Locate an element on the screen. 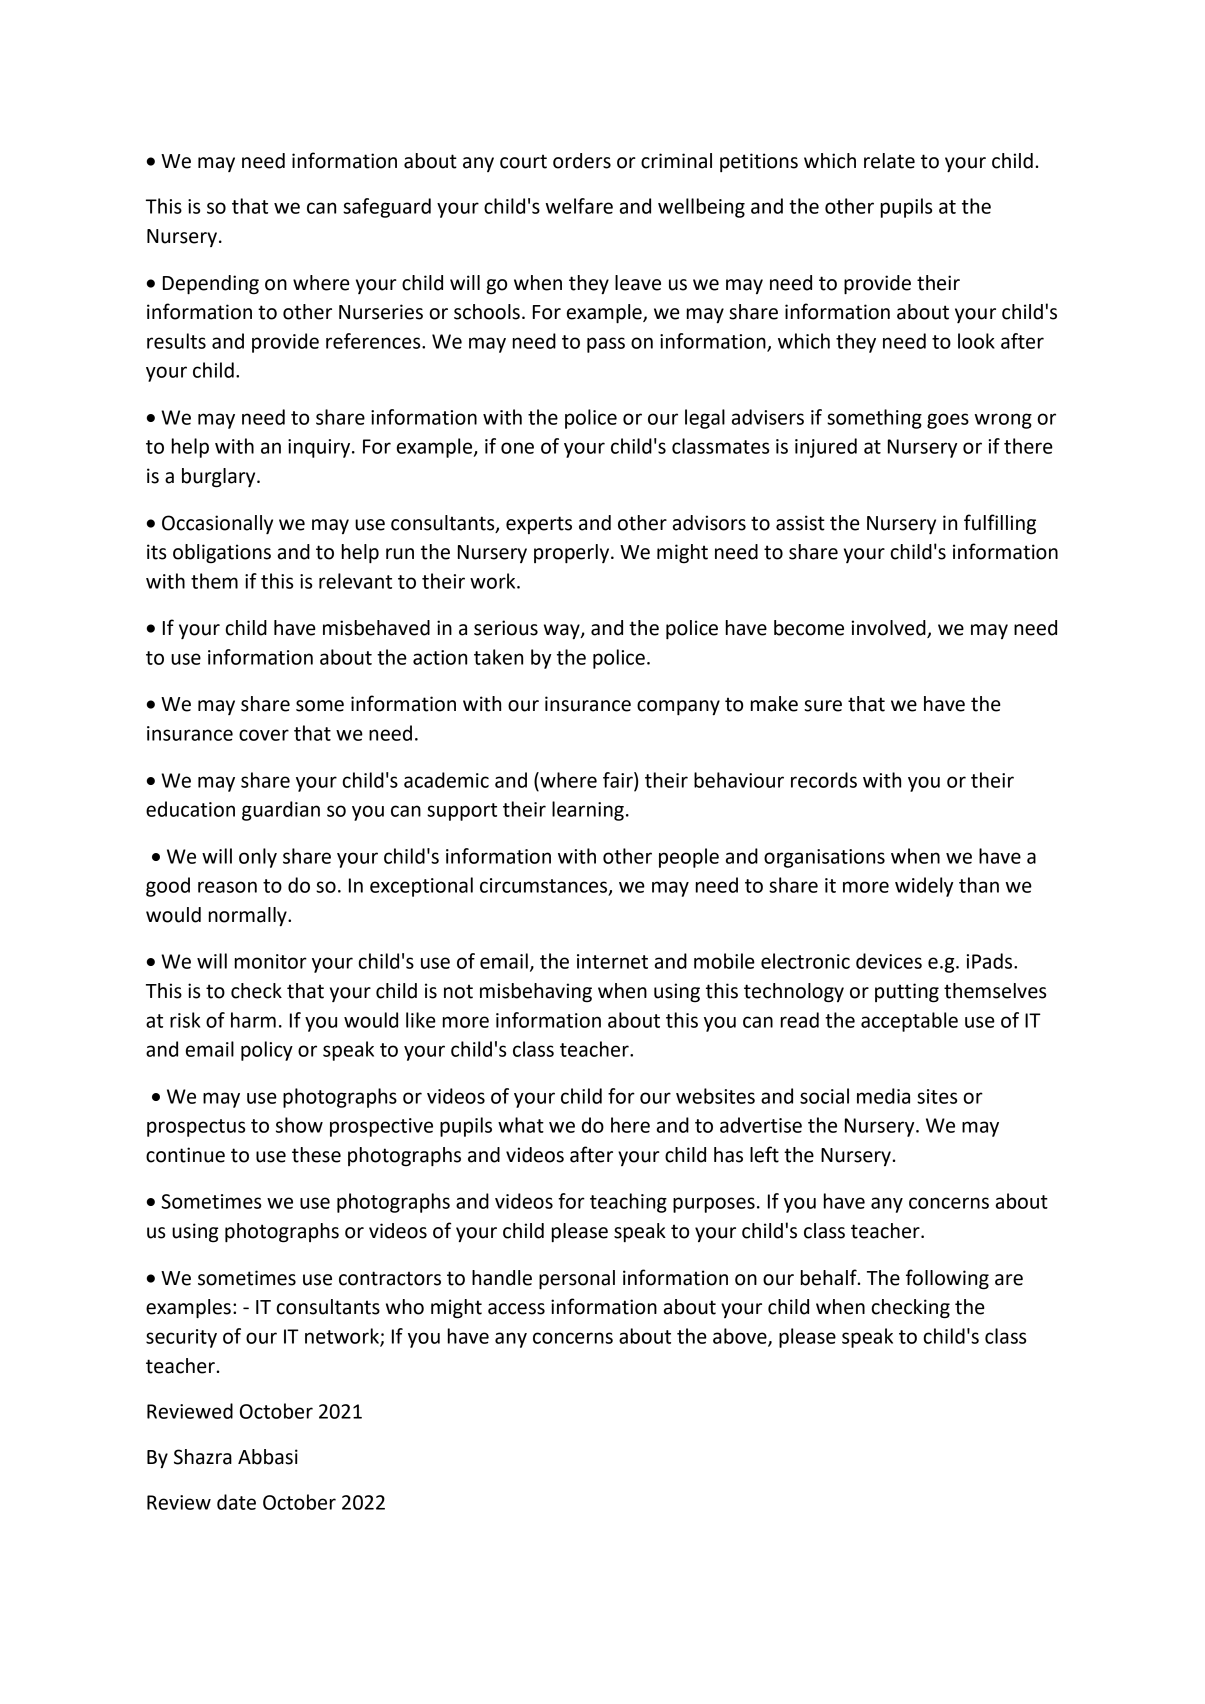  Depending is located at coordinates (211, 285).
